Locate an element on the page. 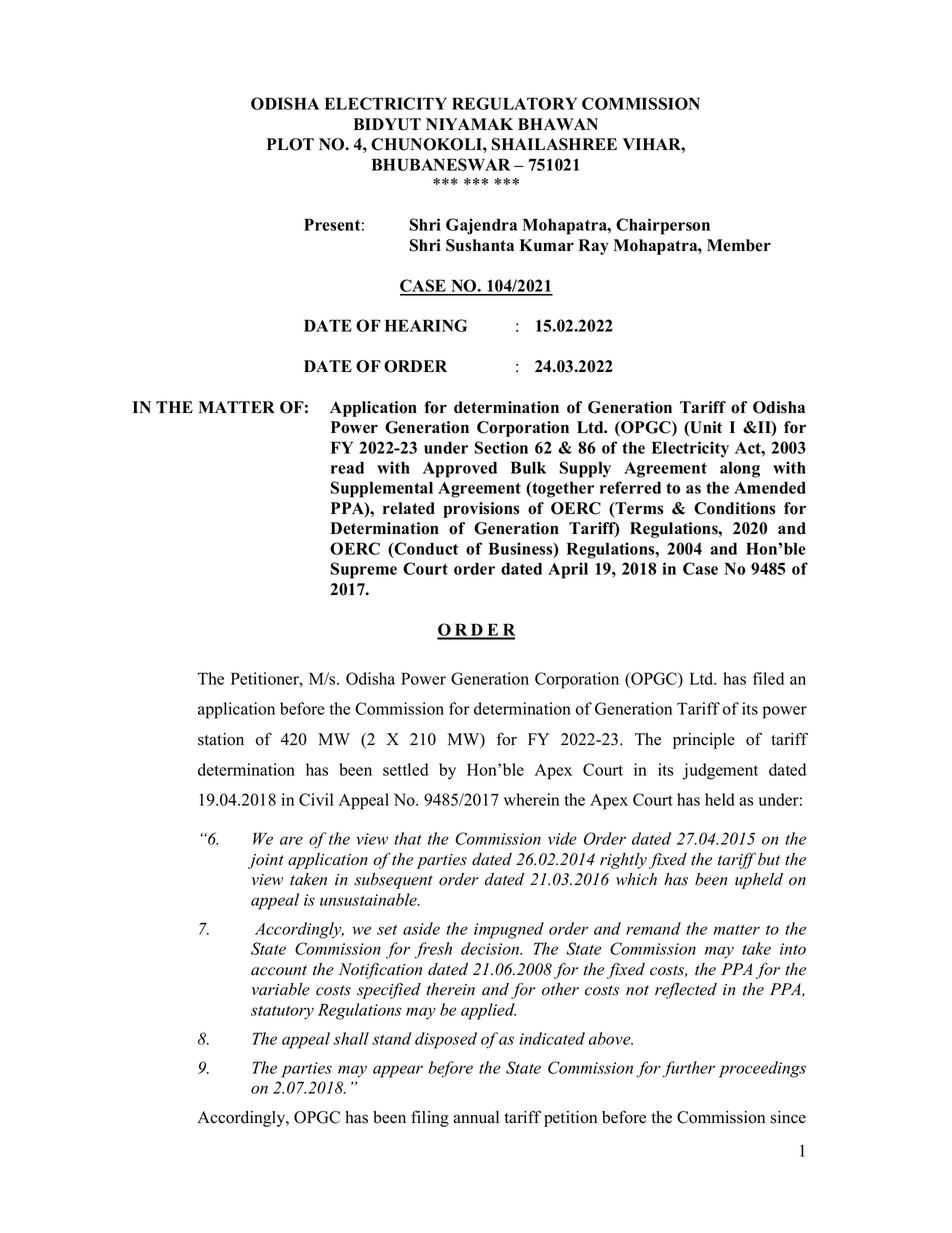 This document has width=952, height=1233. vide is located at coordinates (562, 838).
